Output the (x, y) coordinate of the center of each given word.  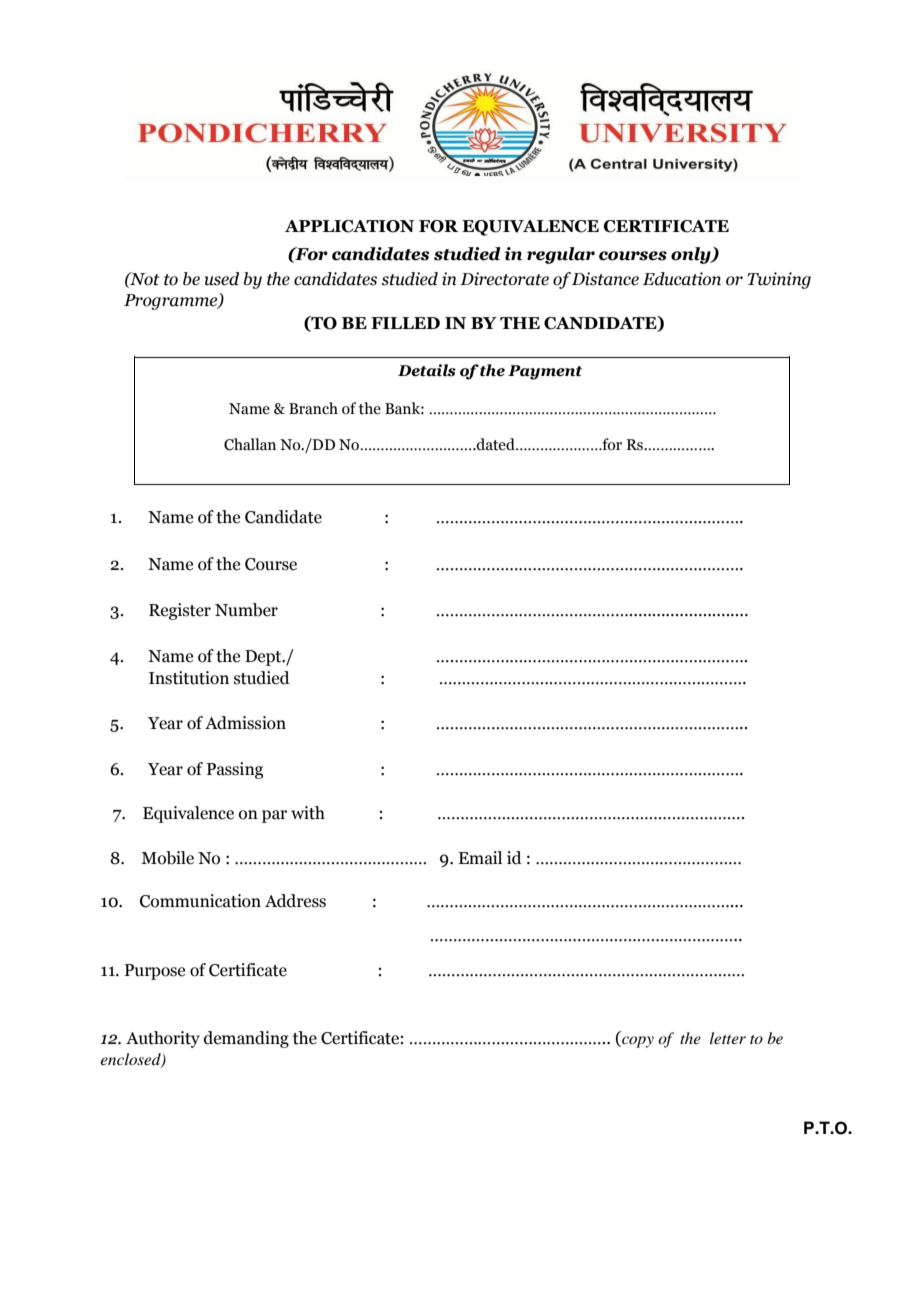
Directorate (504, 279)
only (692, 255)
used (221, 279)
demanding (246, 1039)
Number (246, 610)
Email (480, 858)
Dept (264, 658)
